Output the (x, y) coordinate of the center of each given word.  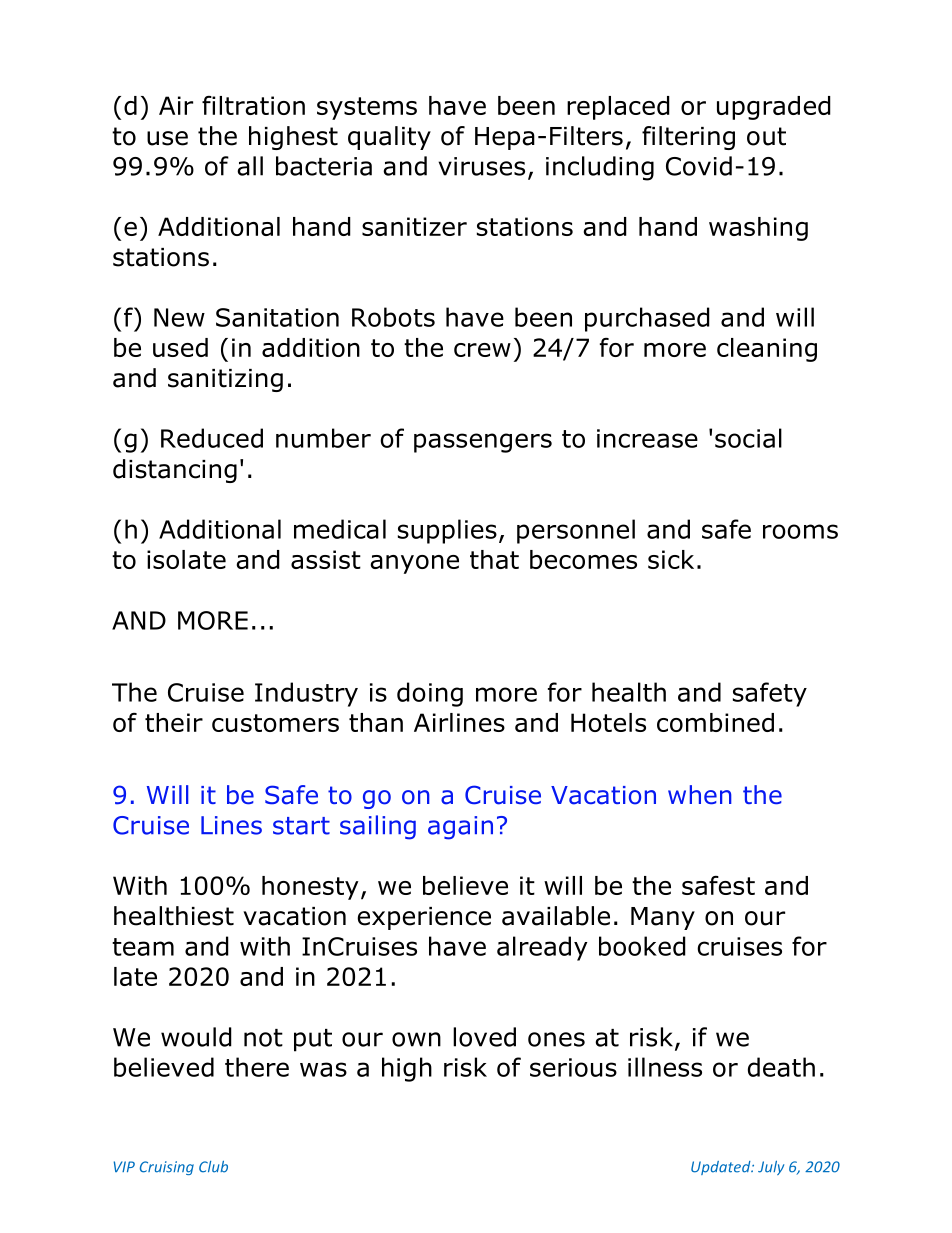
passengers (483, 443)
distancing (175, 471)
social (748, 438)
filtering (688, 138)
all (250, 166)
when (700, 795)
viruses (481, 166)
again (460, 828)
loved (484, 1037)
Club (213, 1167)
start (301, 826)
